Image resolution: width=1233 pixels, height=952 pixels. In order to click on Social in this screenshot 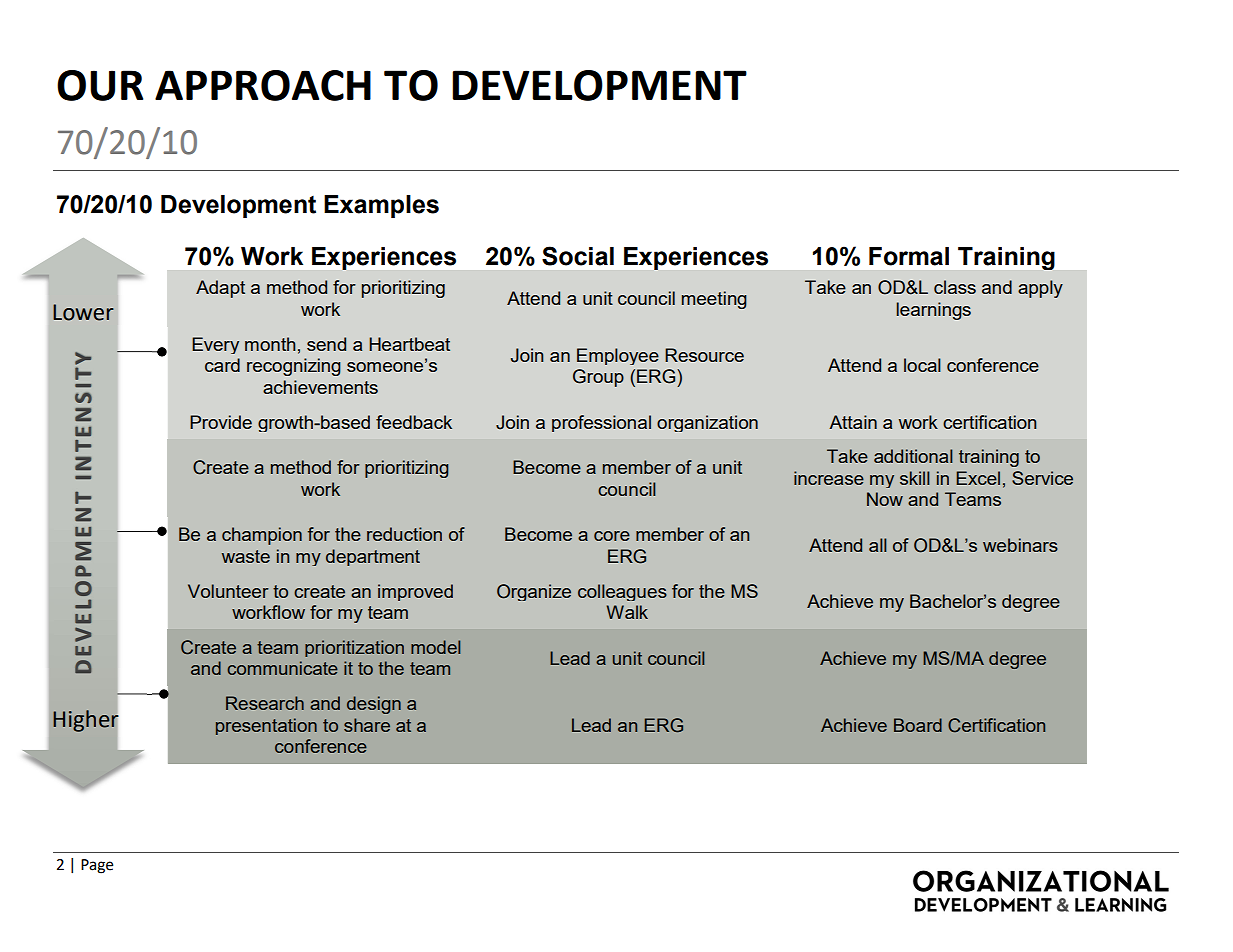, I will do `click(578, 256)`.
